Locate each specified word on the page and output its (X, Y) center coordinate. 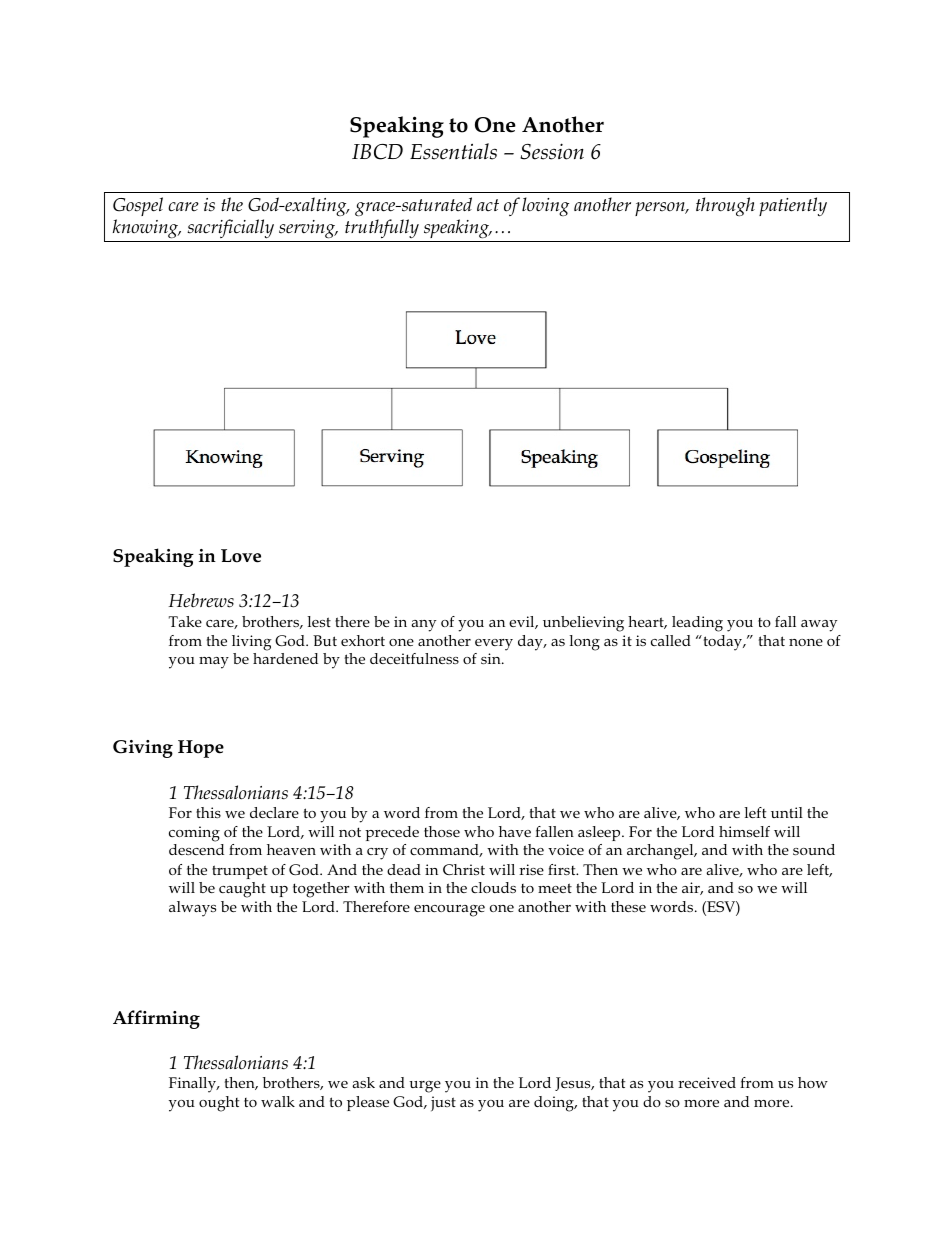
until (787, 812)
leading (697, 624)
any (423, 626)
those (442, 831)
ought (219, 1104)
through (725, 206)
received (707, 1082)
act (488, 205)
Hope (201, 749)
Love (241, 556)
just (443, 1104)
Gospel (138, 206)
